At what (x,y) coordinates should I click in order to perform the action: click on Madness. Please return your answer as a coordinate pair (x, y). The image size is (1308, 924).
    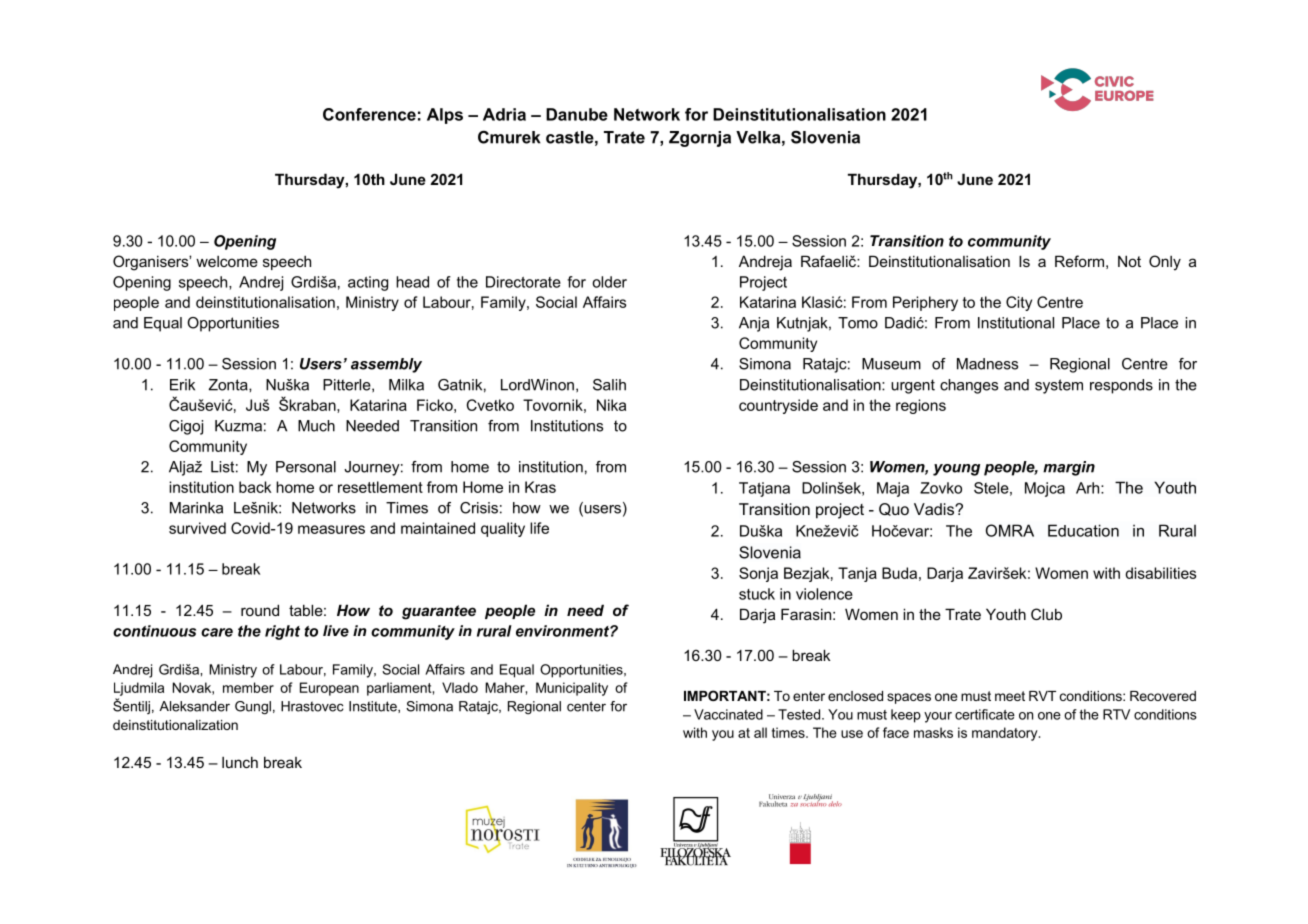
    Looking at the image, I should click on (987, 364).
